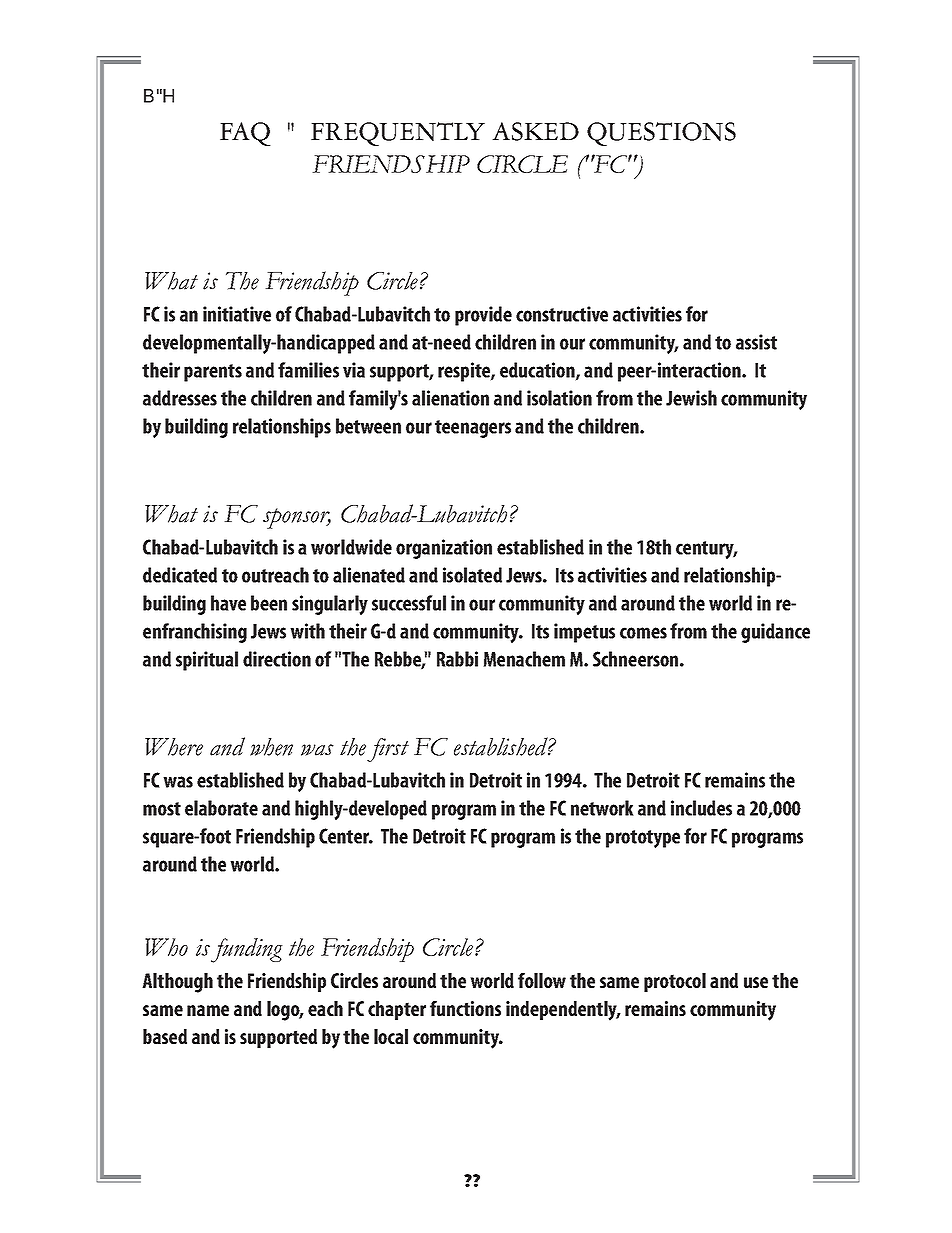 The height and width of the screenshot is (1233, 952). Describe the element at coordinates (465, 1008) in the screenshot. I see `functions` at that location.
